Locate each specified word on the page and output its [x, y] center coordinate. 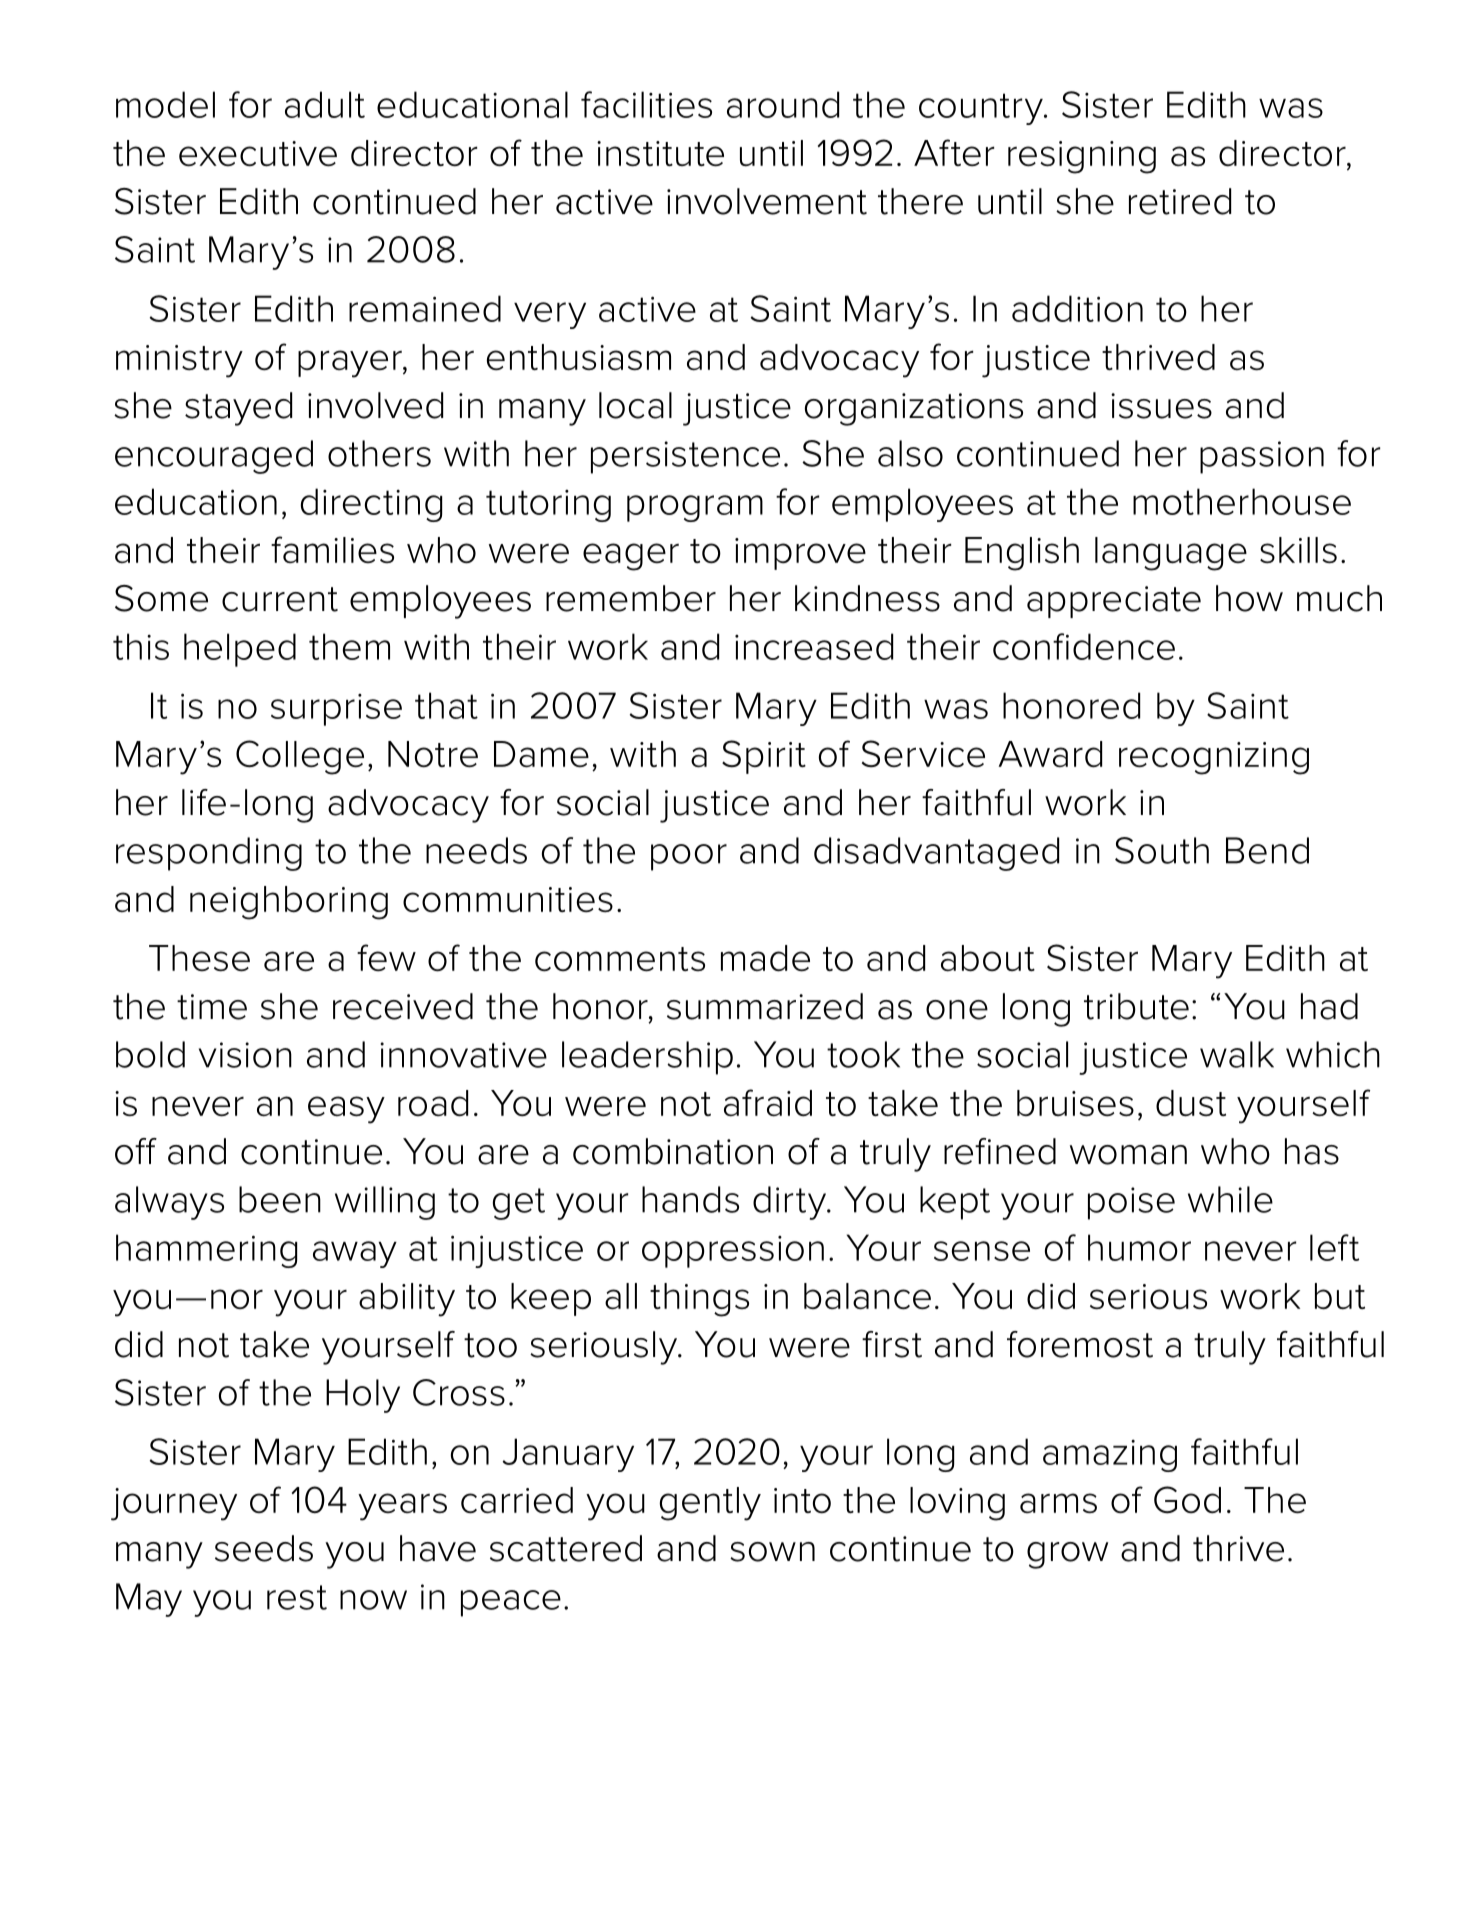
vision [245, 1055]
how [1249, 598]
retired [1180, 201]
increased [814, 646]
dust [1191, 1103]
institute [660, 154]
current [280, 599]
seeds [264, 1548]
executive [258, 154]
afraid [768, 1102]
